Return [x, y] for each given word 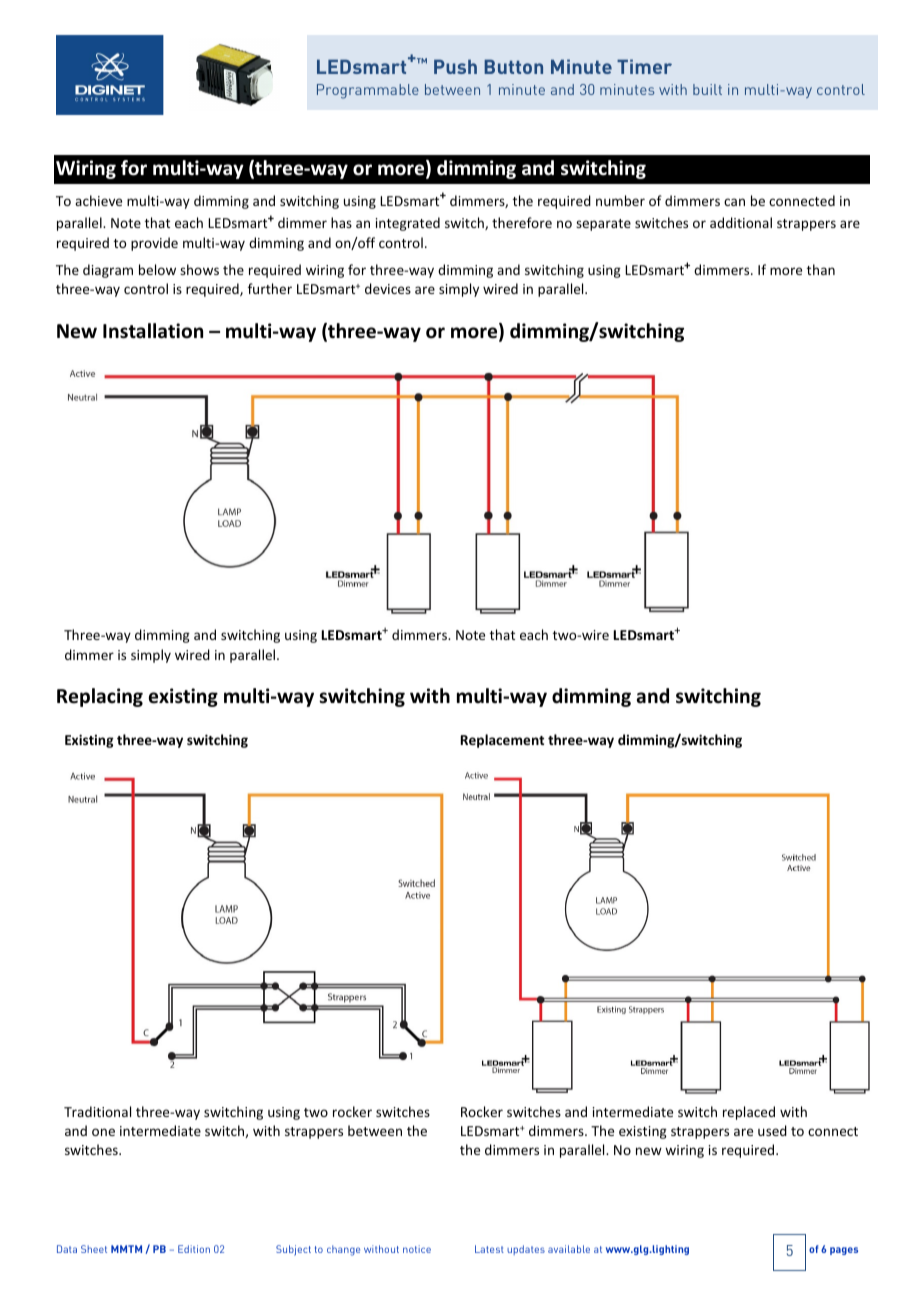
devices [388, 288]
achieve [98, 200]
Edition [194, 1249]
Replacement [502, 741]
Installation [153, 331]
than [821, 269]
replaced [749, 1113]
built [707, 89]
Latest [489, 1249]
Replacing [100, 697]
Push [455, 66]
